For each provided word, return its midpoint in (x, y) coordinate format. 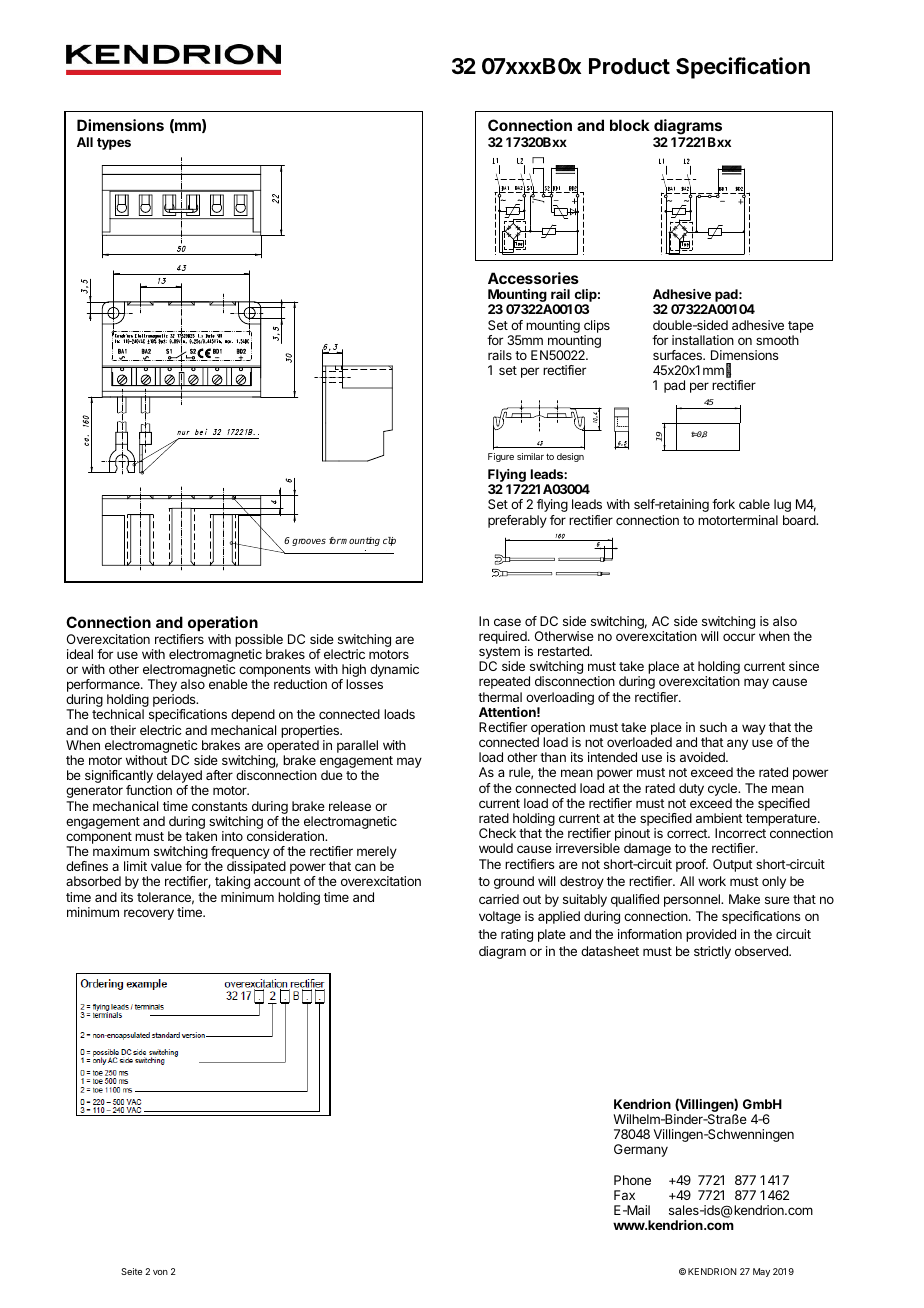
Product (629, 66)
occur (739, 637)
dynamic (394, 670)
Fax (624, 1195)
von (160, 1272)
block (630, 125)
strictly (712, 952)
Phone (632, 1180)
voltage (500, 917)
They (162, 687)
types (114, 144)
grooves (309, 542)
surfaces (679, 355)
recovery (149, 914)
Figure (501, 457)
